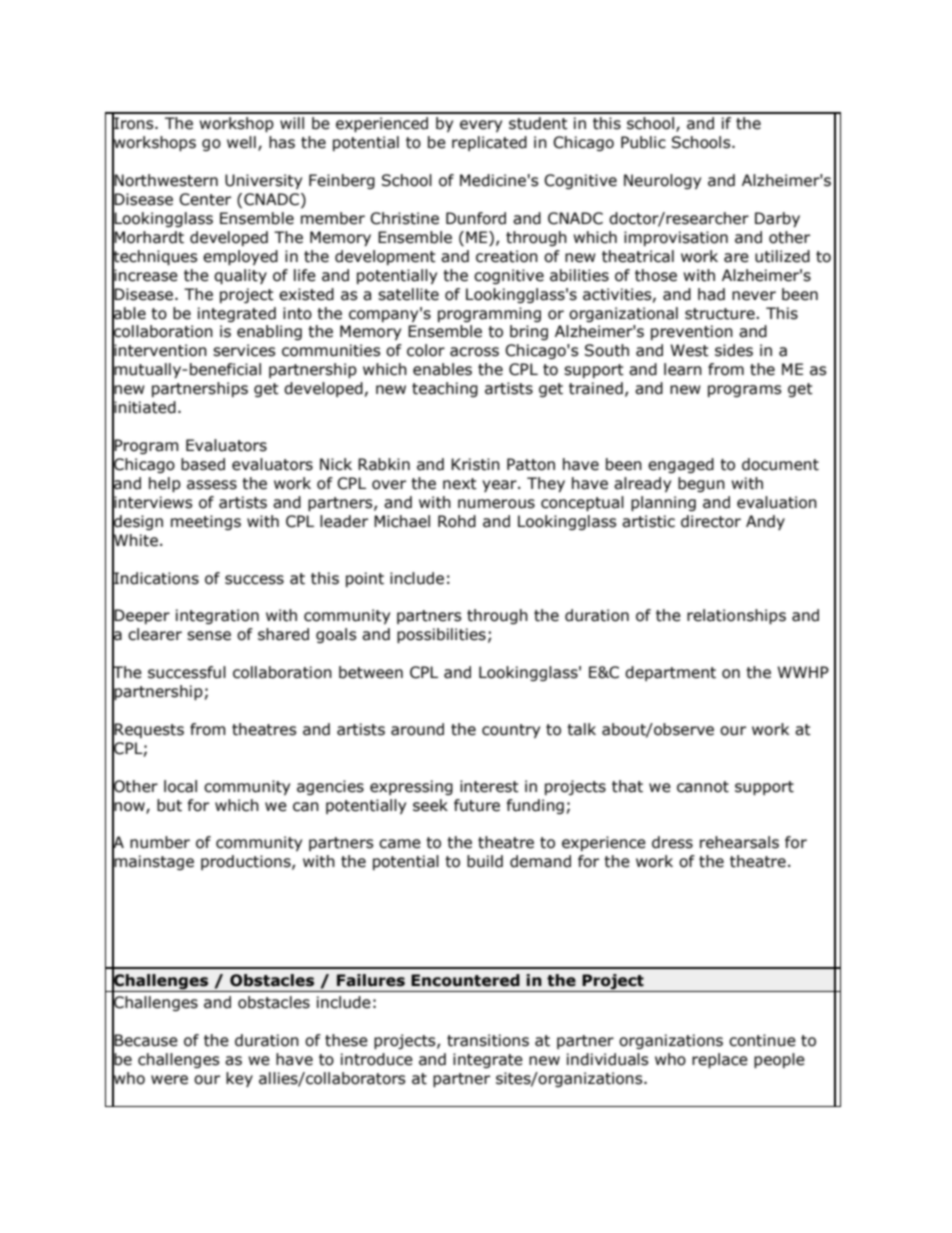 The width and height of the screenshot is (952, 1233). Describe the element at coordinates (247, 862) in the screenshot. I see `productions` at that location.
